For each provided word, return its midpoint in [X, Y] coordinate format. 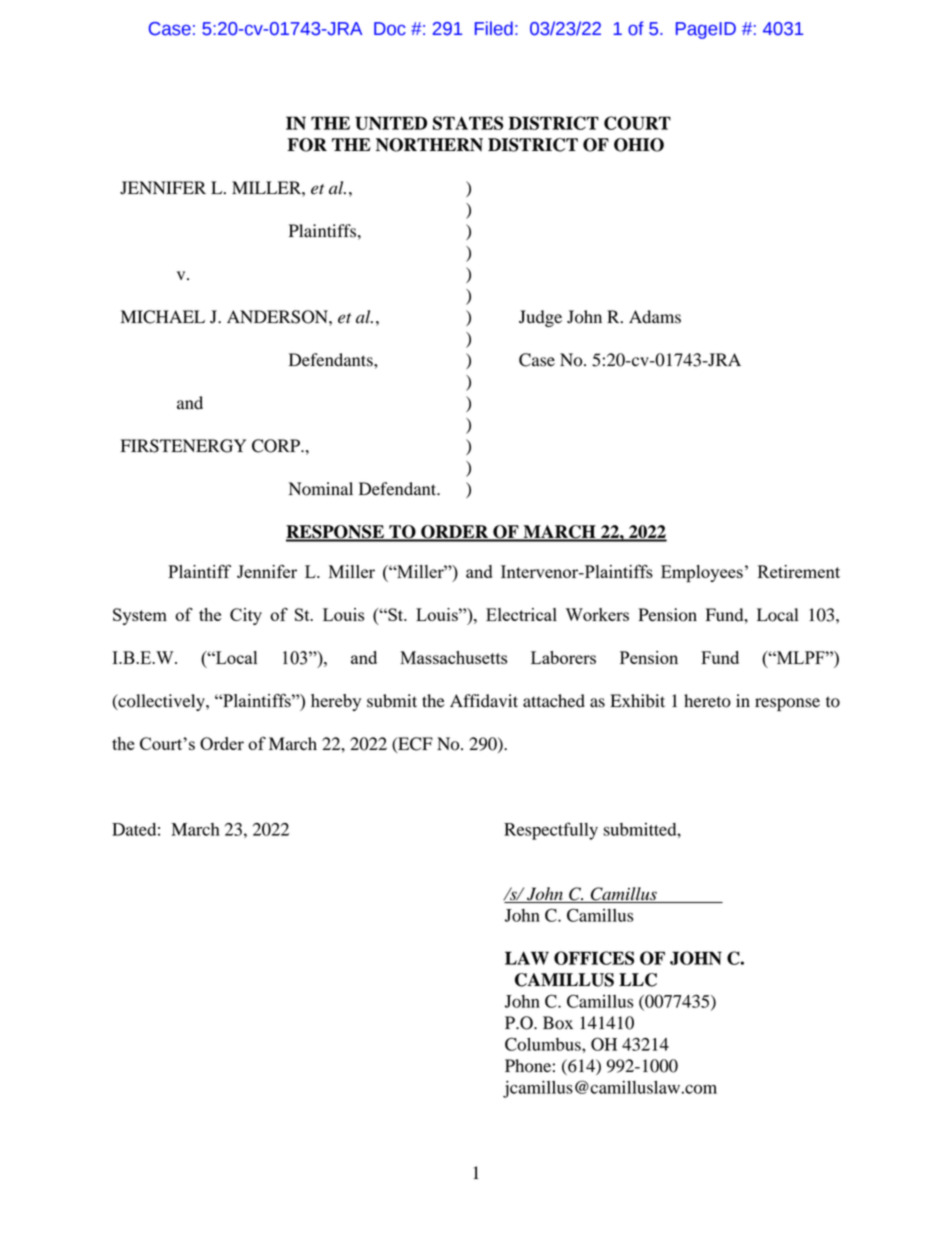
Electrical [521, 614]
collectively [161, 702]
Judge [540, 318]
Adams [655, 317]
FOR [307, 145]
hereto [707, 701]
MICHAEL [163, 317]
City [246, 616]
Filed [494, 28]
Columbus [544, 1044]
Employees [702, 574]
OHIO [639, 145]
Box [558, 1023]
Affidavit [484, 701]
